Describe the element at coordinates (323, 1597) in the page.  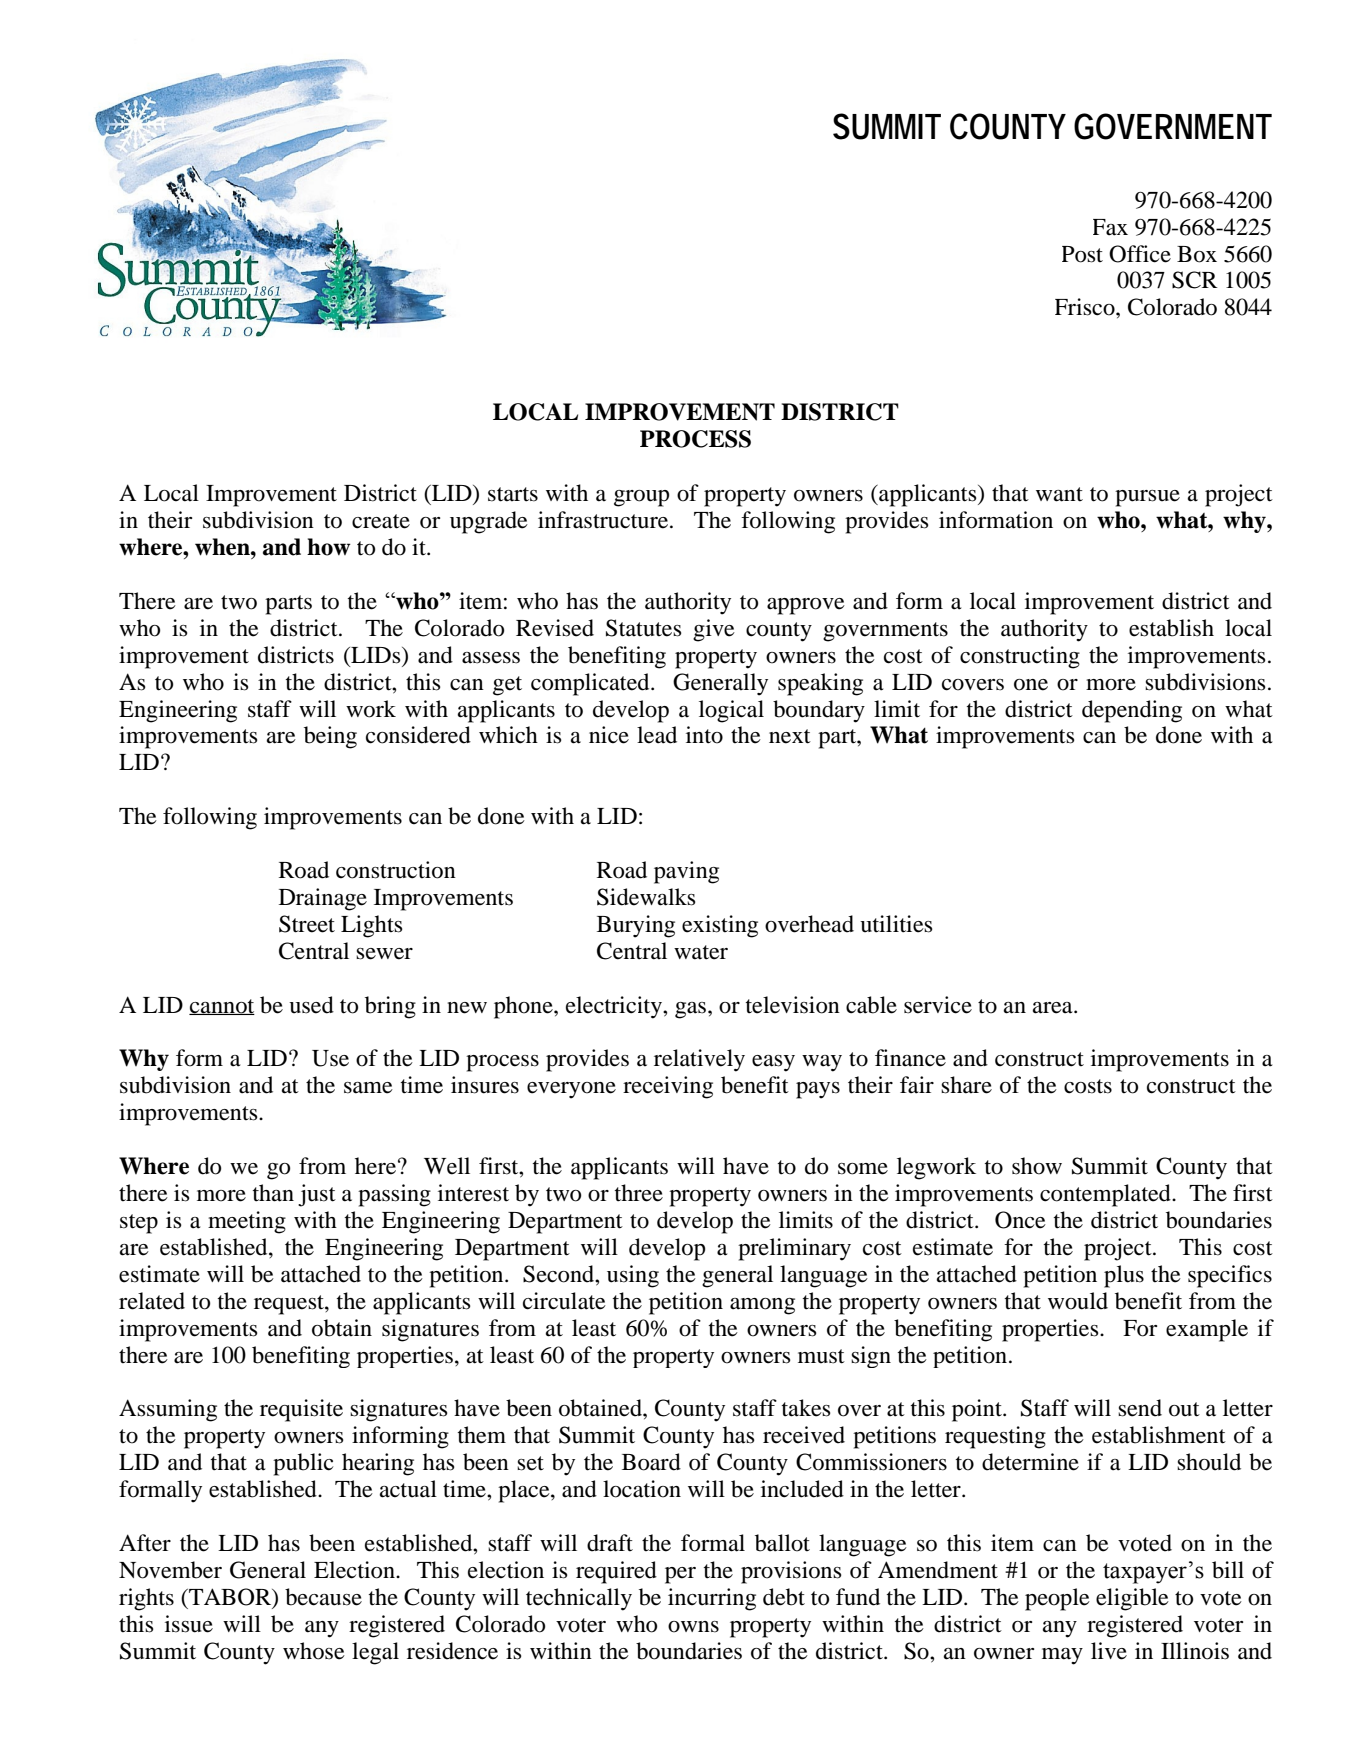
I see `because` at that location.
